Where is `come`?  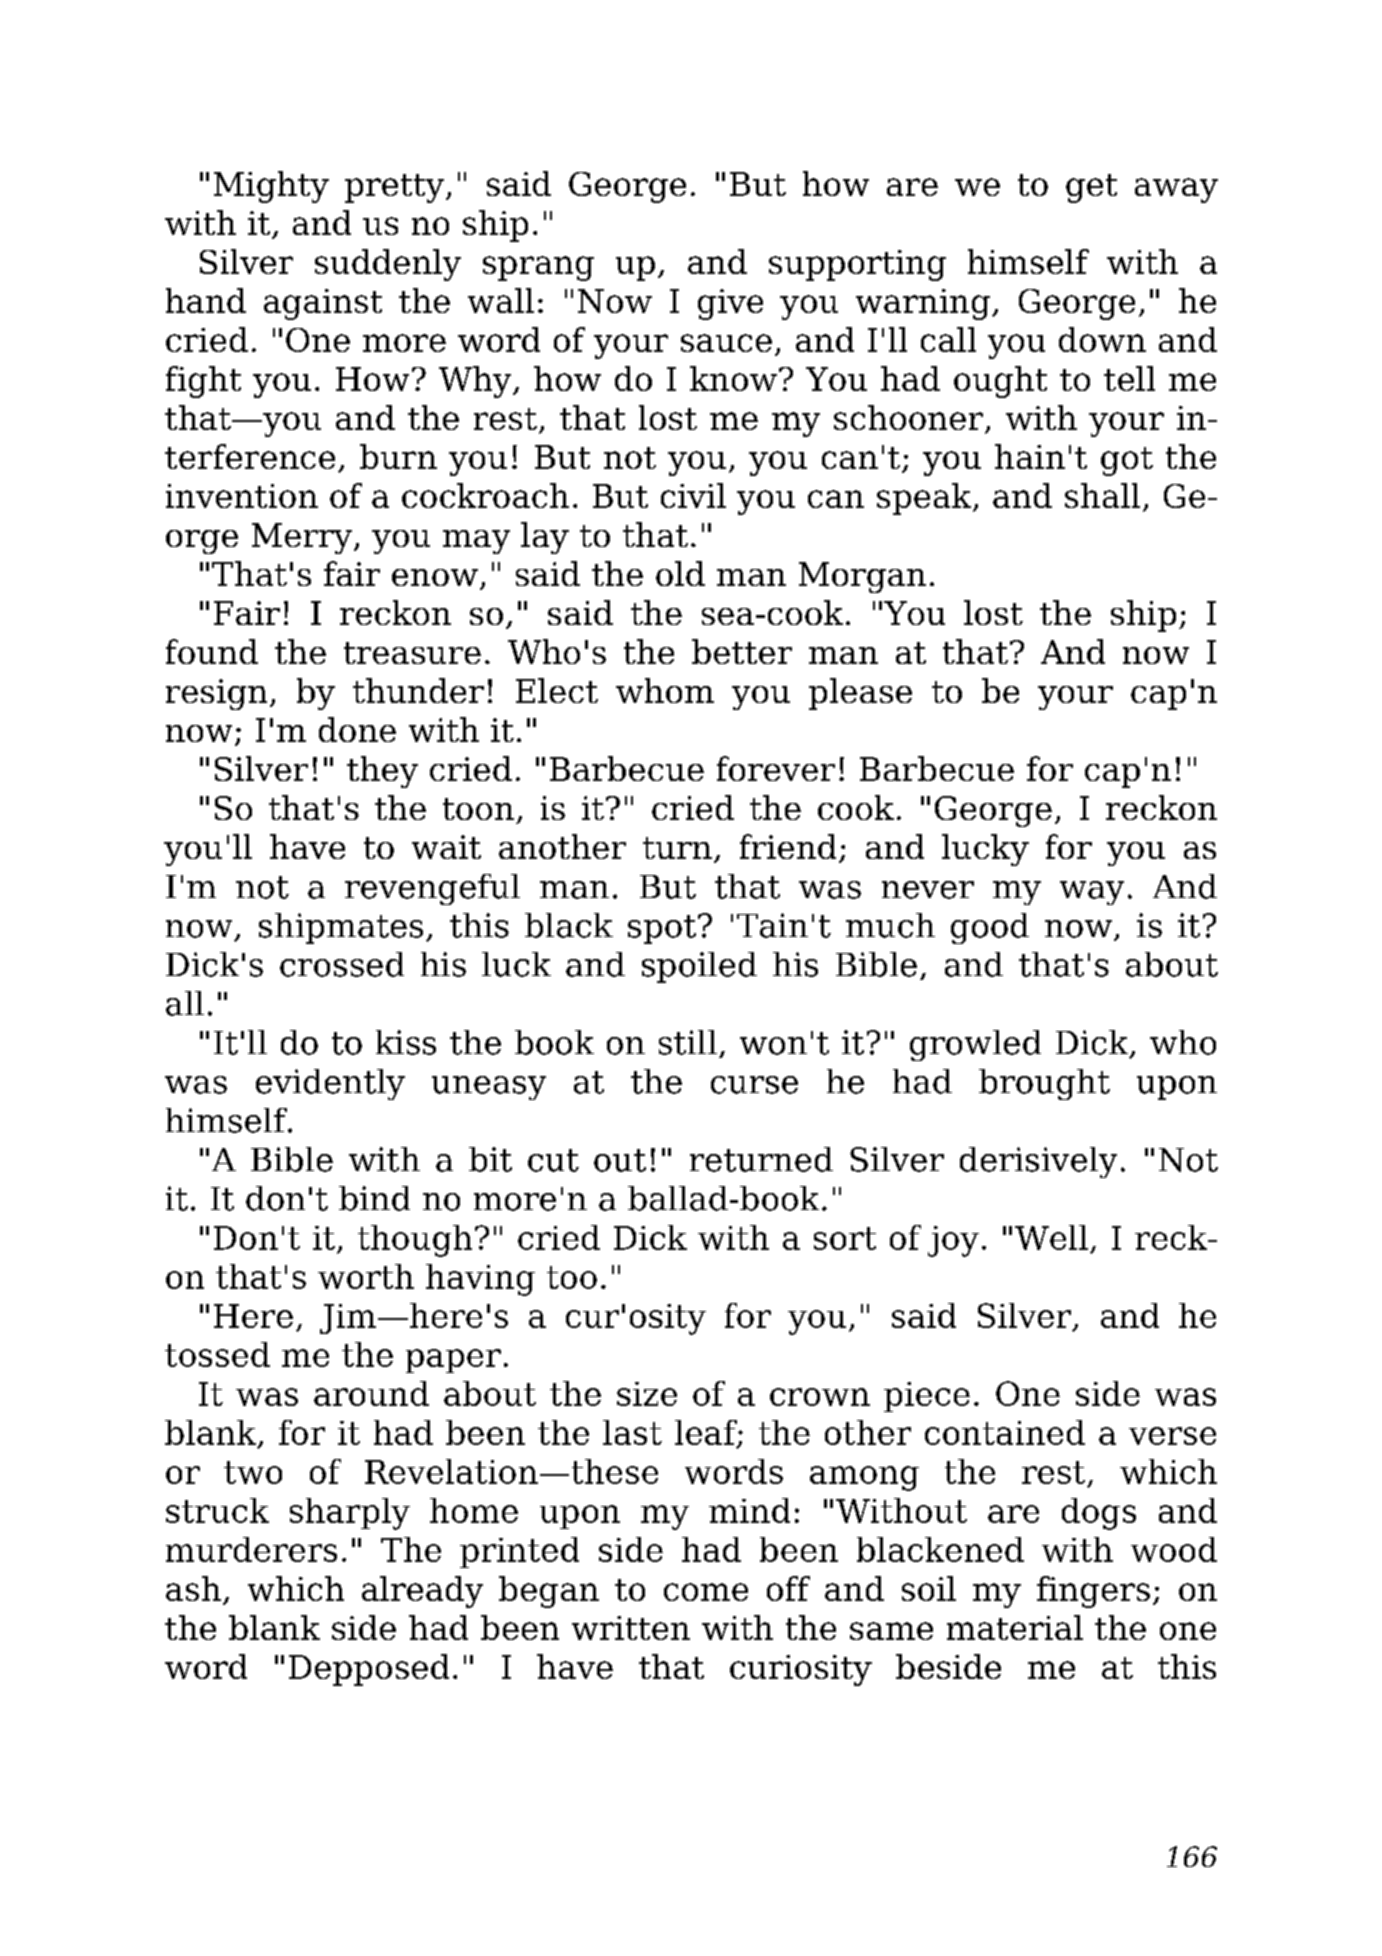 come is located at coordinates (706, 1592).
